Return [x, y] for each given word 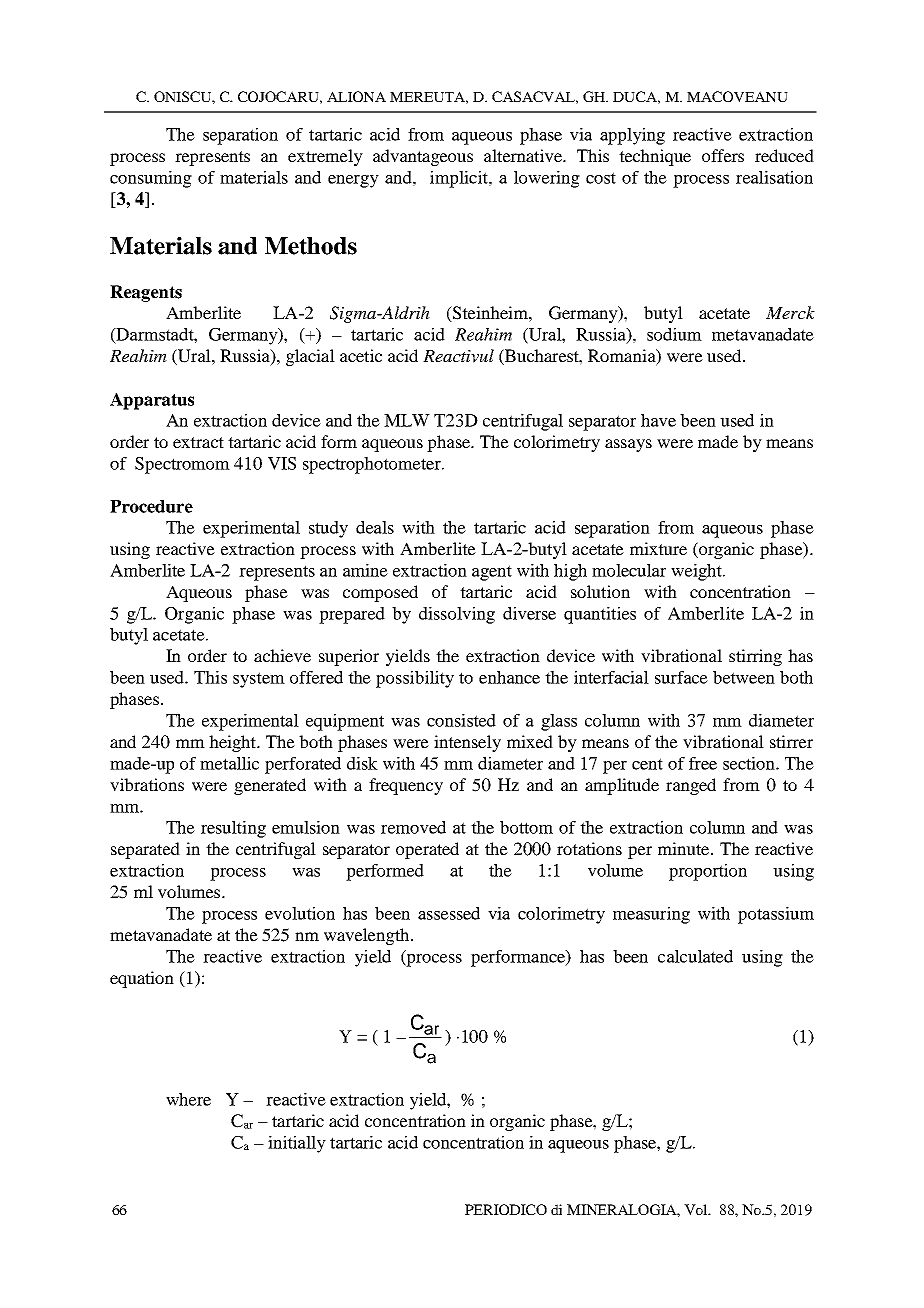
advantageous [423, 157]
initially [297, 1144]
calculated [695, 956]
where [188, 1099]
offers [723, 155]
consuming [151, 179]
